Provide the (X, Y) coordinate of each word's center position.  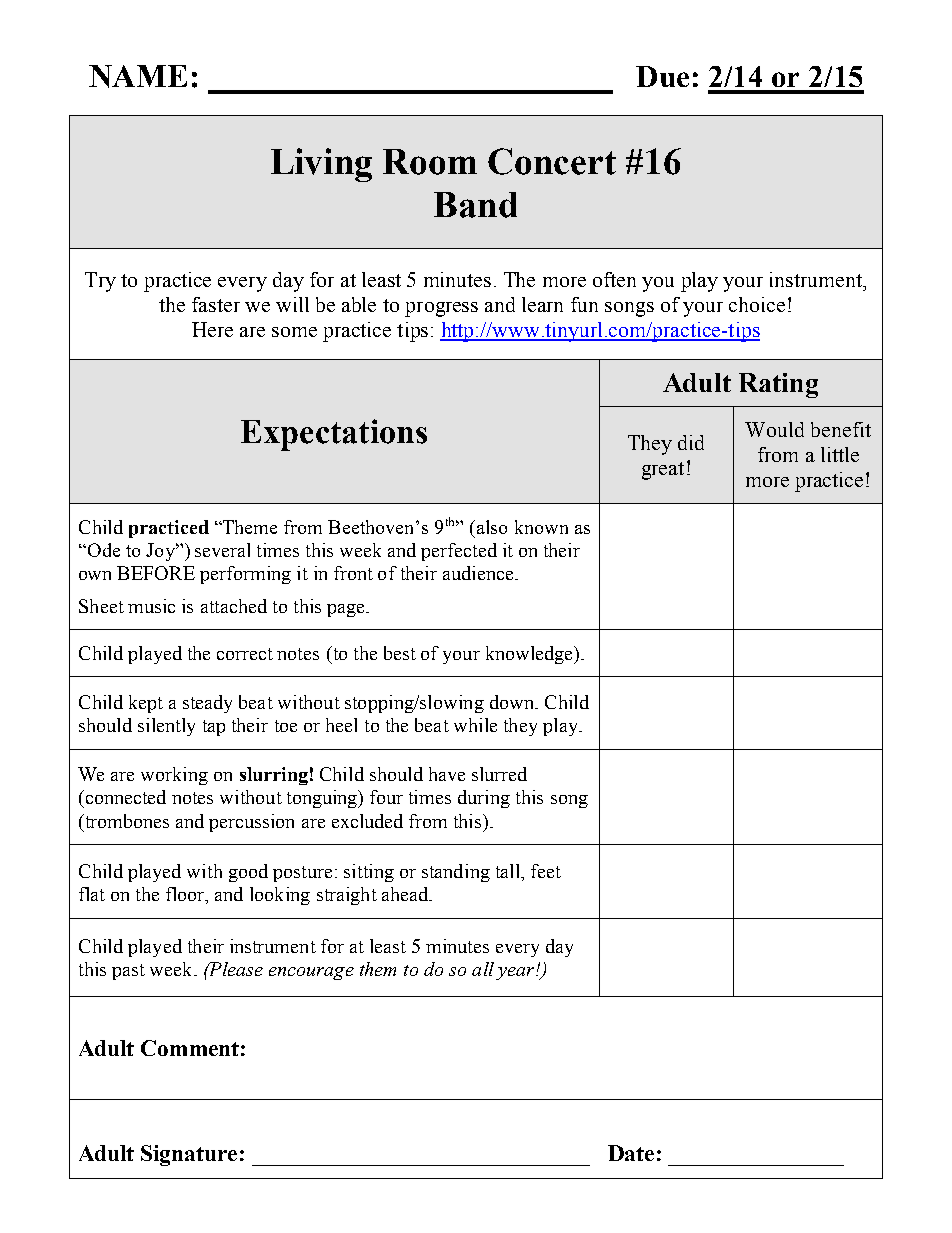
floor (186, 894)
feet (546, 871)
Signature (189, 1155)
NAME (138, 76)
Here (212, 329)
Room (430, 162)
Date (631, 1153)
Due (662, 76)
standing (456, 873)
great (663, 471)
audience (478, 573)
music (151, 606)
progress (441, 309)
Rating (778, 385)
